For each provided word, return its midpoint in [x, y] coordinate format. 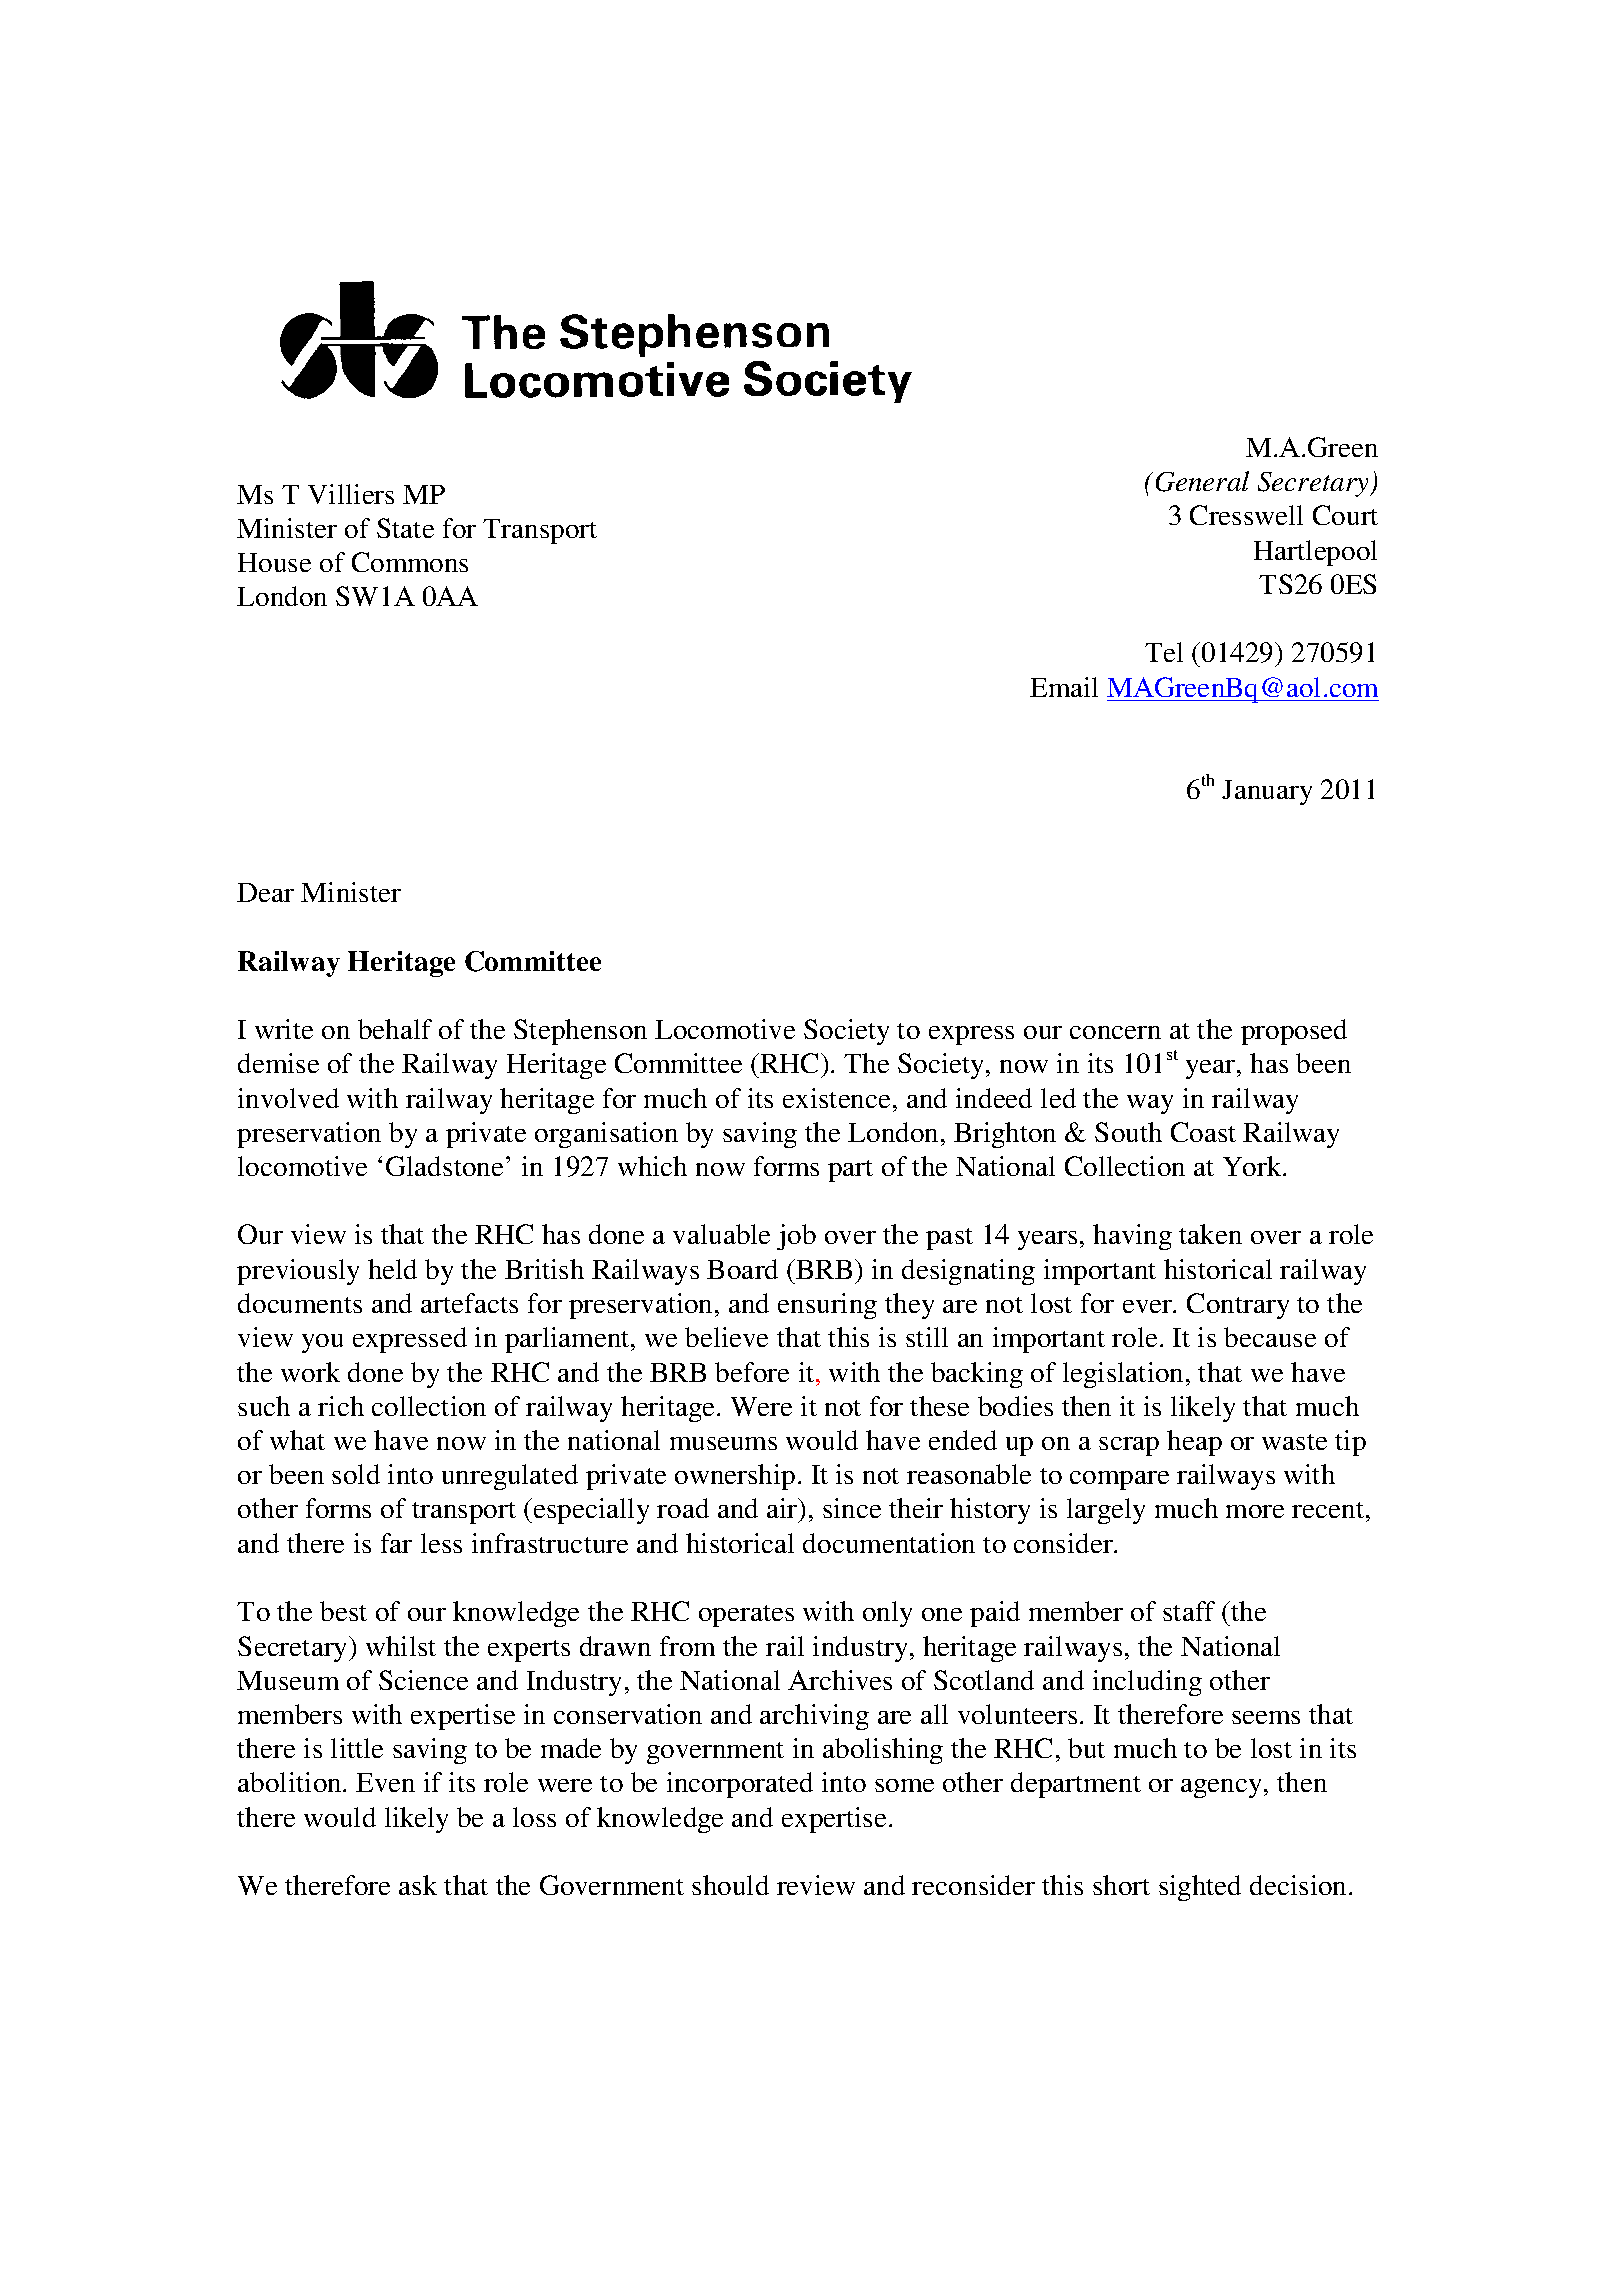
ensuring [827, 1306]
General [1202, 481]
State [405, 528]
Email [1064, 687]
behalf [395, 1029]
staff [1189, 1611]
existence [836, 1098]
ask [418, 1885]
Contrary [1238, 1306]
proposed [1294, 1032]
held [392, 1269]
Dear [265, 892]
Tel [1164, 652]
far [396, 1543]
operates [746, 1616]
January [1267, 792]
